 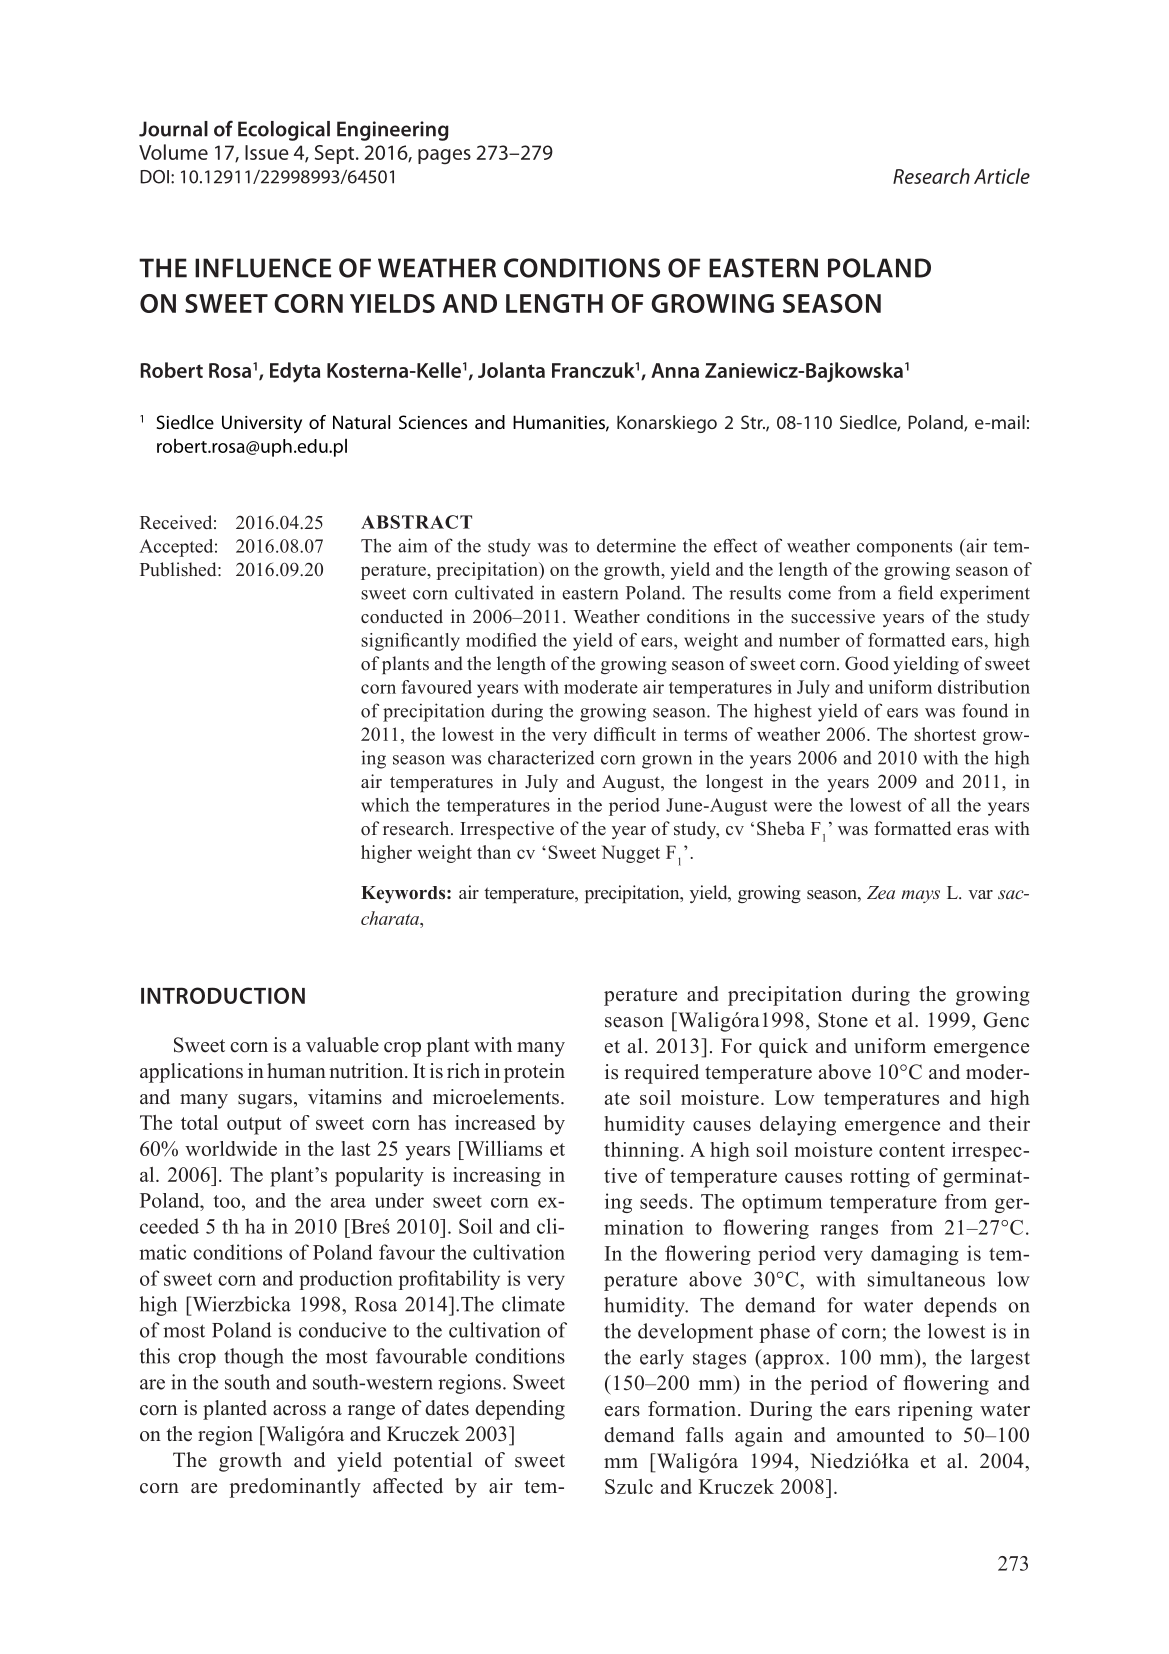 I want to click on pages, so click(x=444, y=156).
